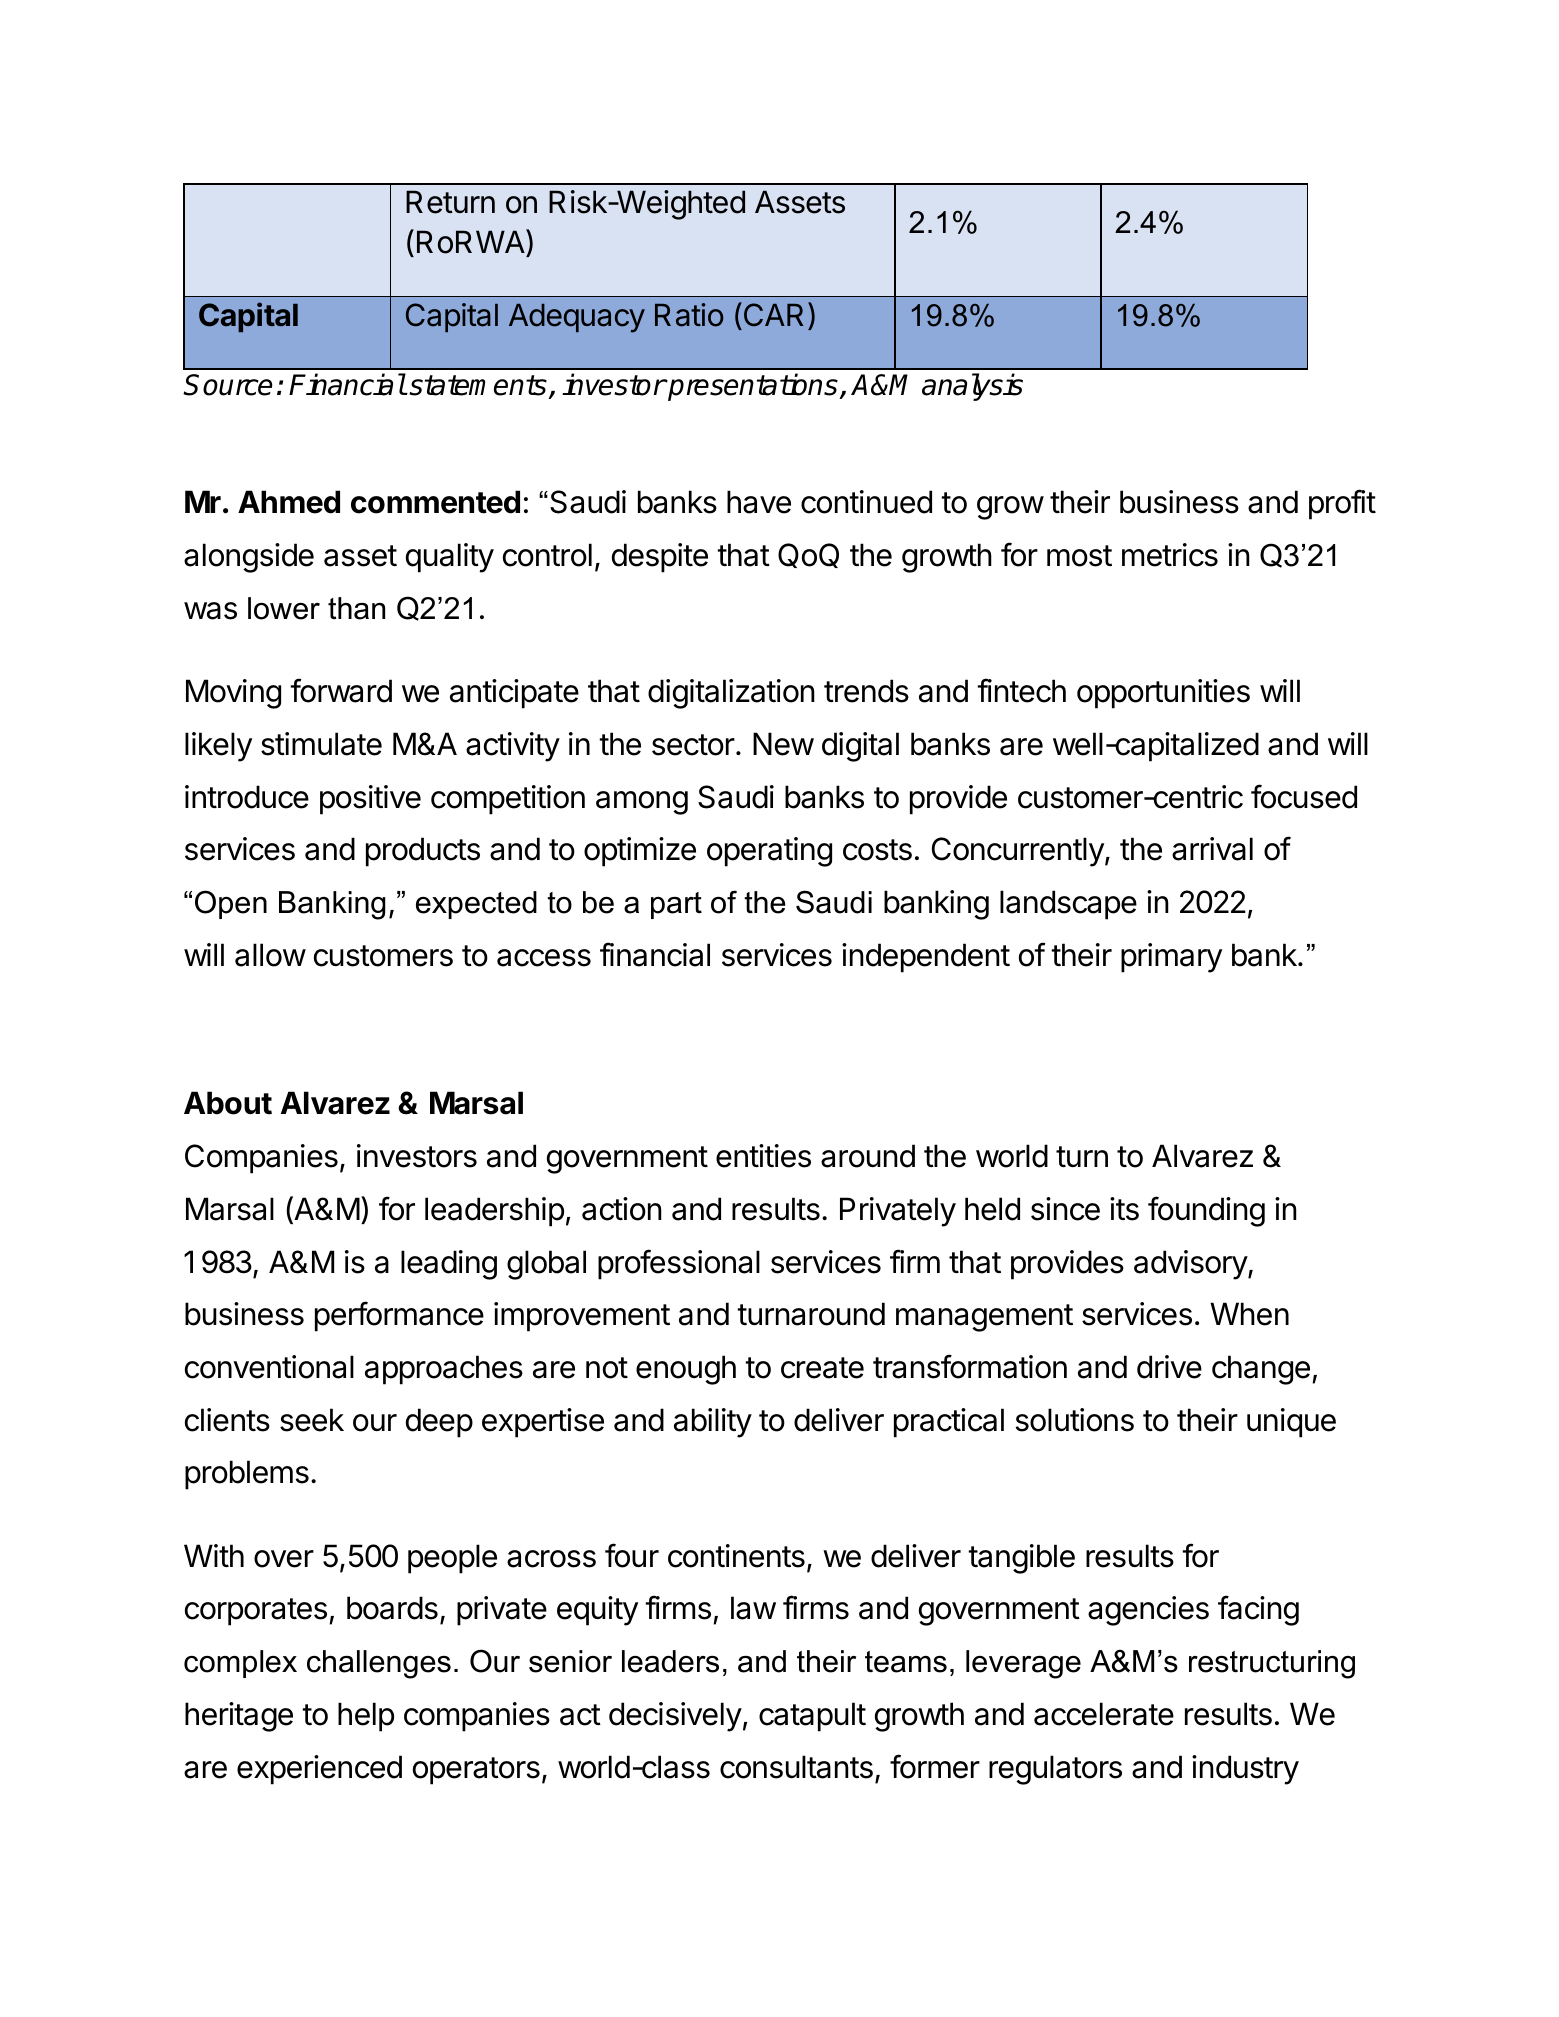 The image size is (1559, 2017). Describe the element at coordinates (228, 1103) in the screenshot. I see `About` at that location.
